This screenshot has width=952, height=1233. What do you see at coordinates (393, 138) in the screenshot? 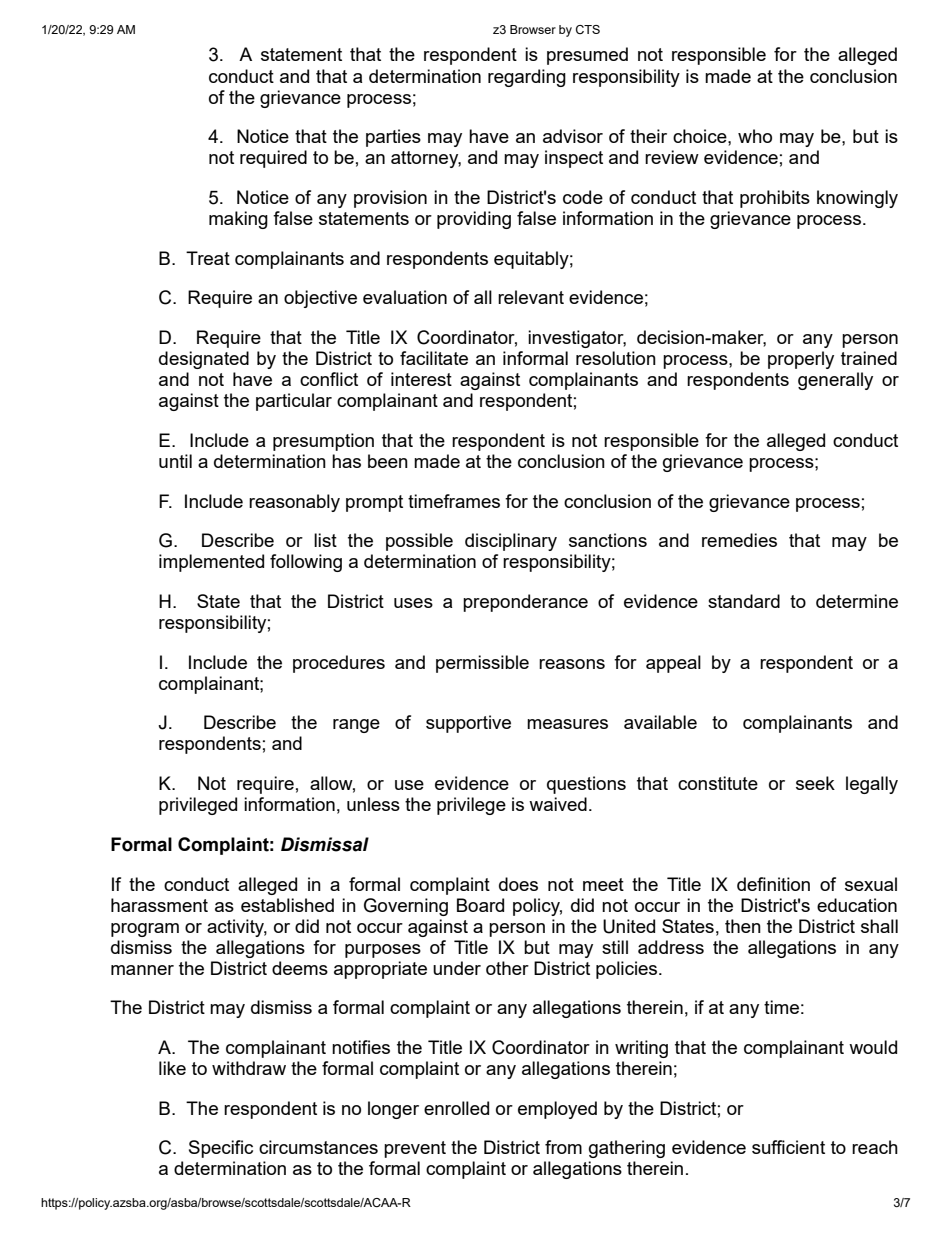
I see `parties` at bounding box center [393, 138].
